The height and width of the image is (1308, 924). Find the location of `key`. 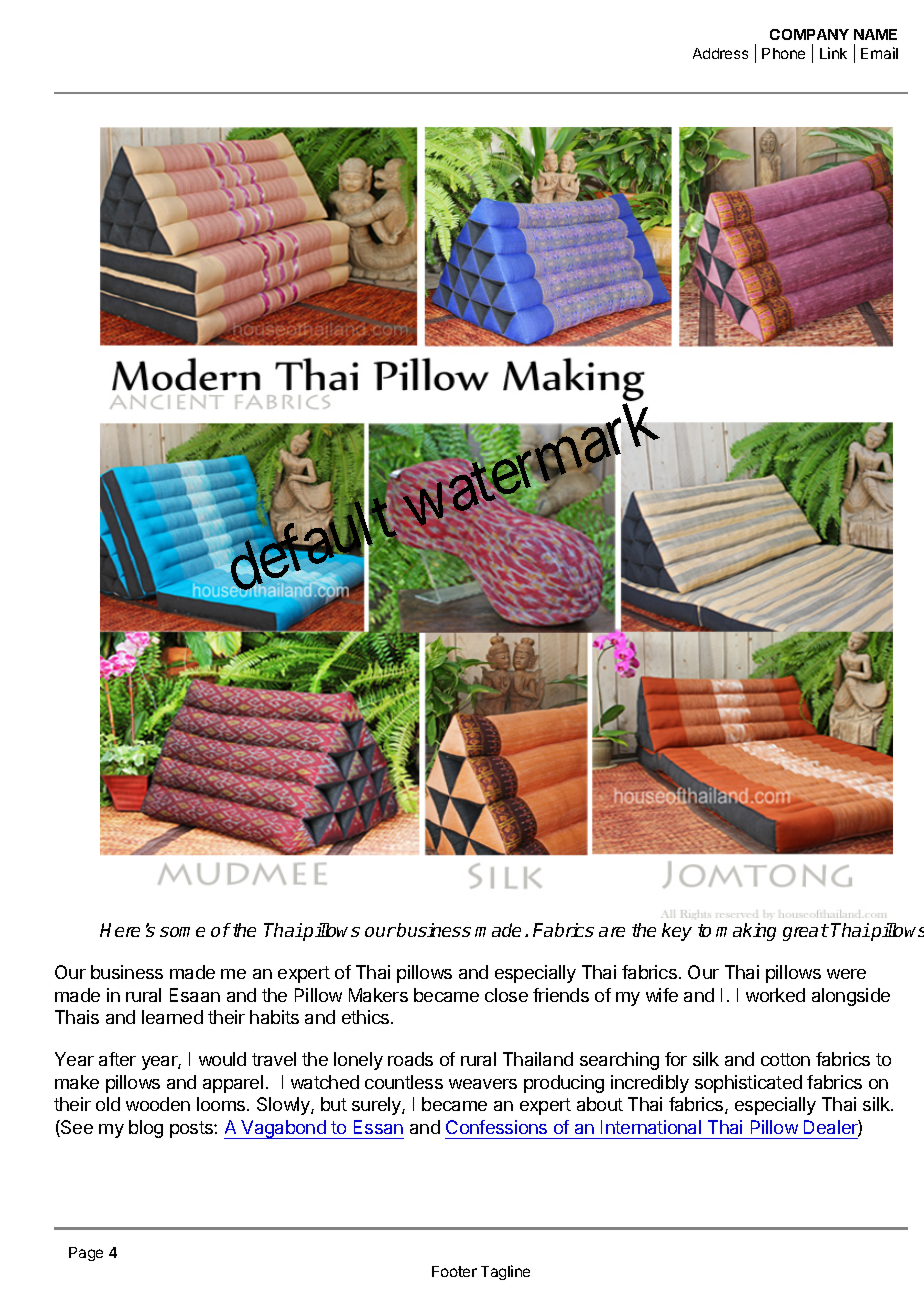

key is located at coordinates (677, 932).
